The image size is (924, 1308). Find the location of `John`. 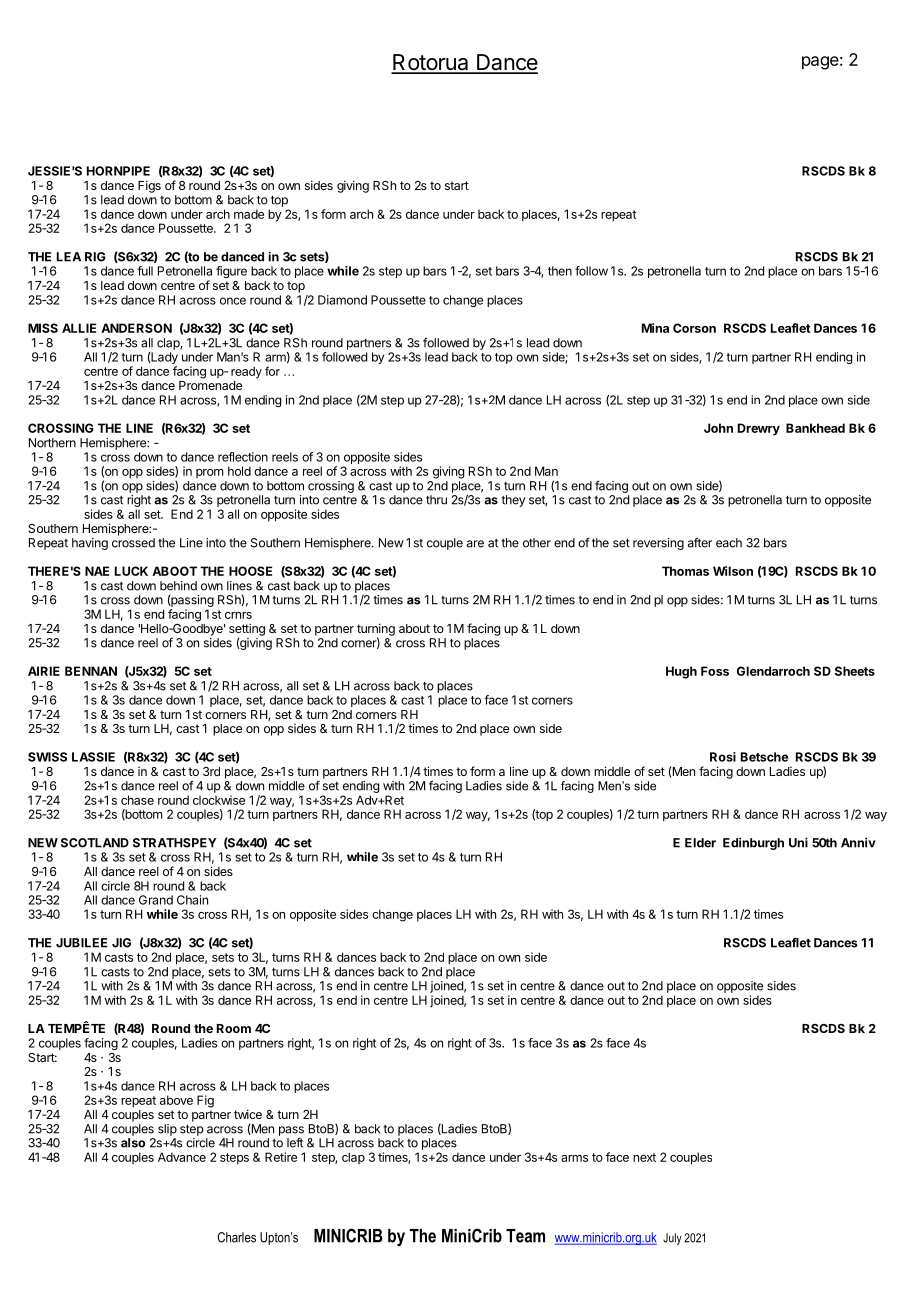

John is located at coordinates (718, 428).
